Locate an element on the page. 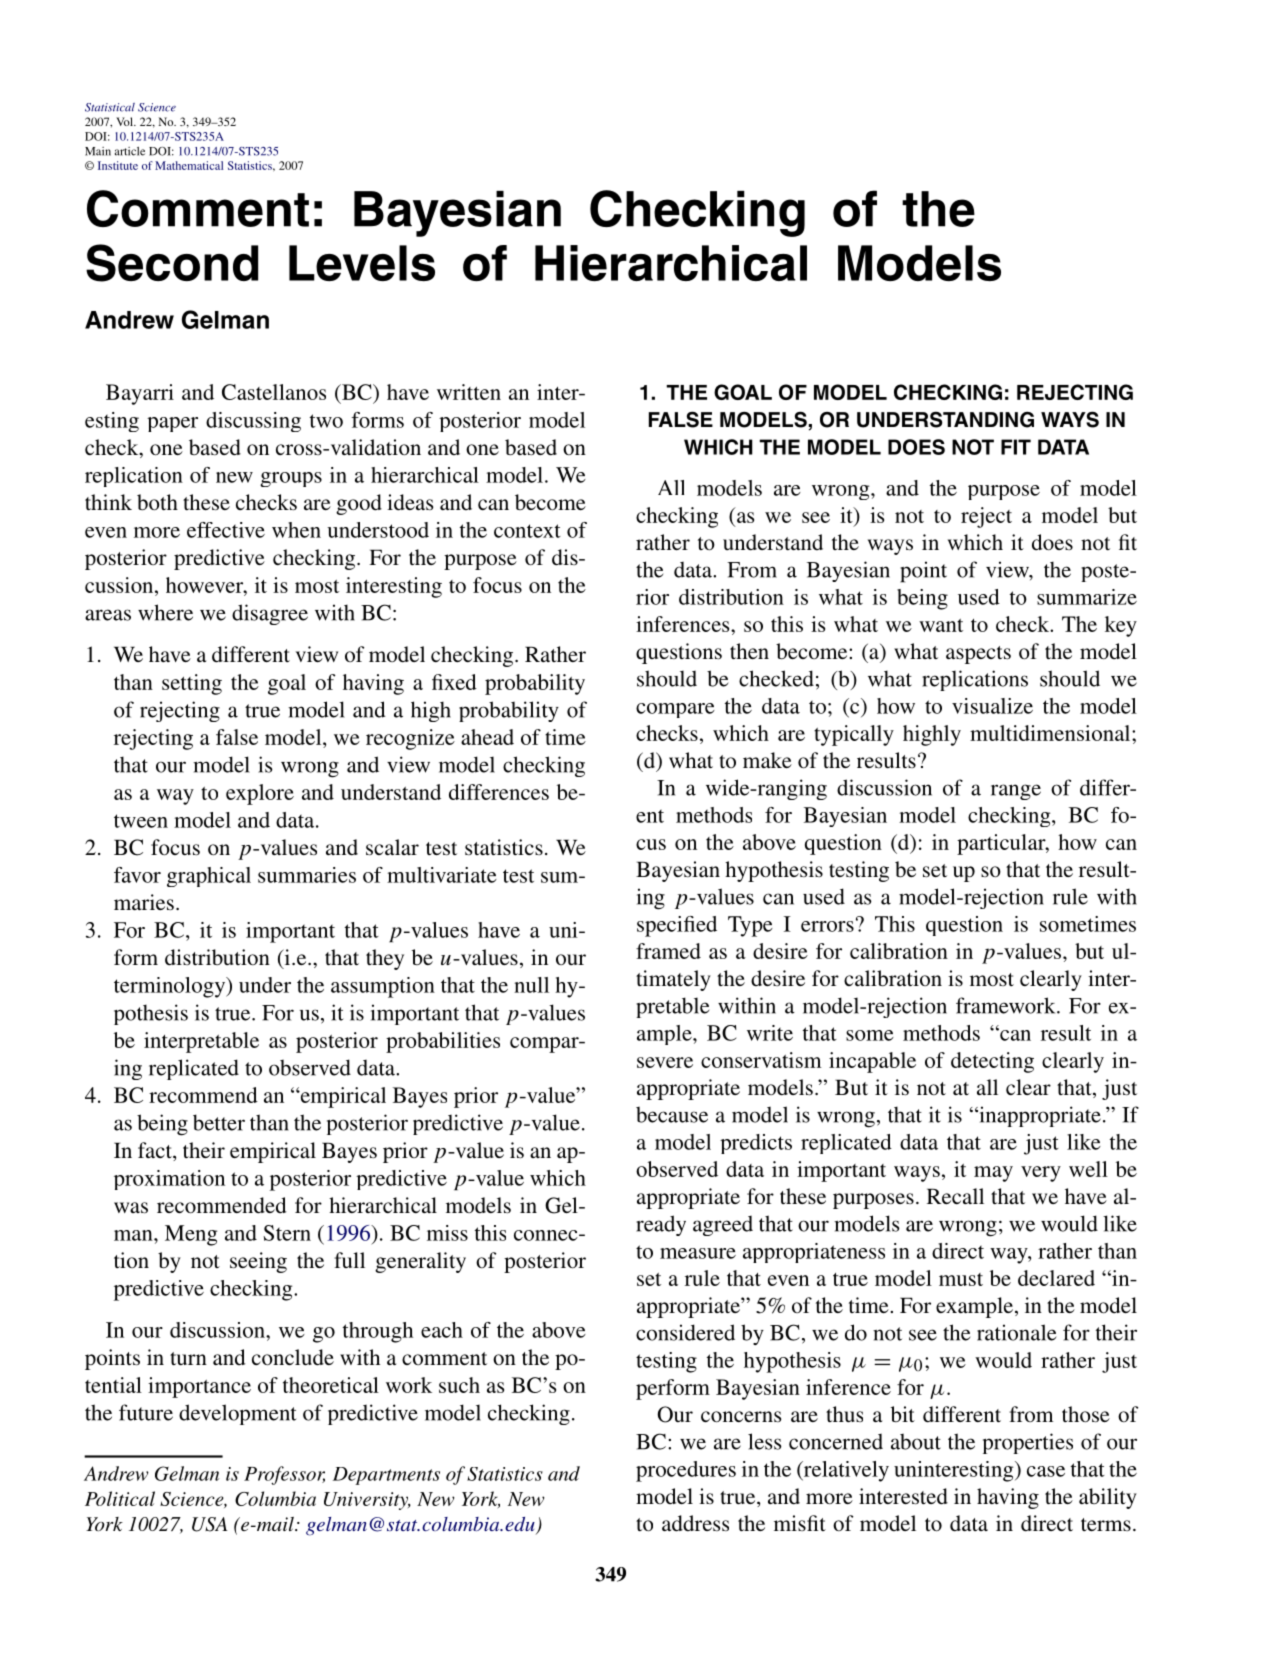 This document has height=1660, width=1264. USA is located at coordinates (210, 1524).
